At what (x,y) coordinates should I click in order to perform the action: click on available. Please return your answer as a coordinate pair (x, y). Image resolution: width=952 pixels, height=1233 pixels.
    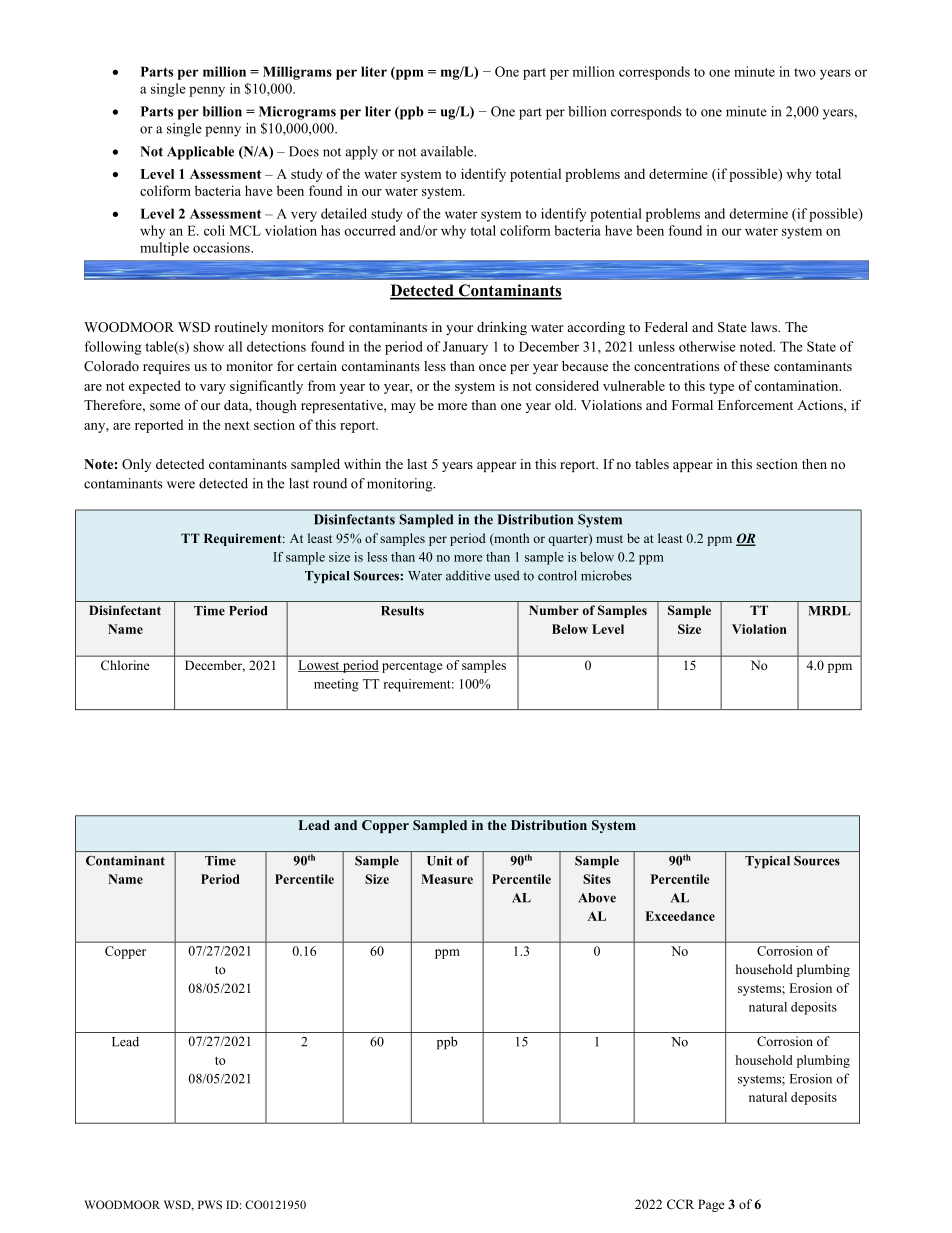
    Looking at the image, I should click on (448, 151).
